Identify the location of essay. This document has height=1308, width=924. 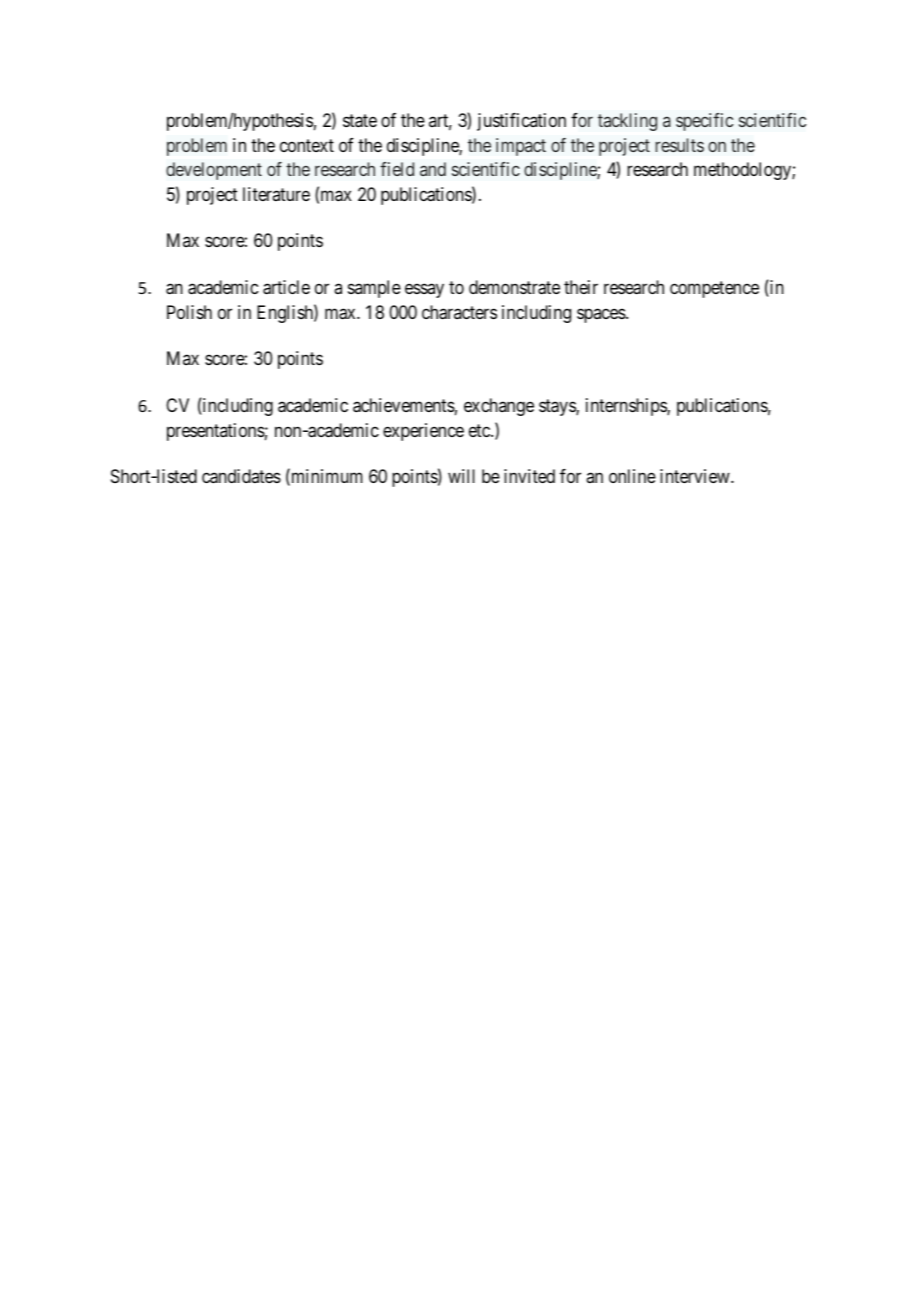
(424, 291).
